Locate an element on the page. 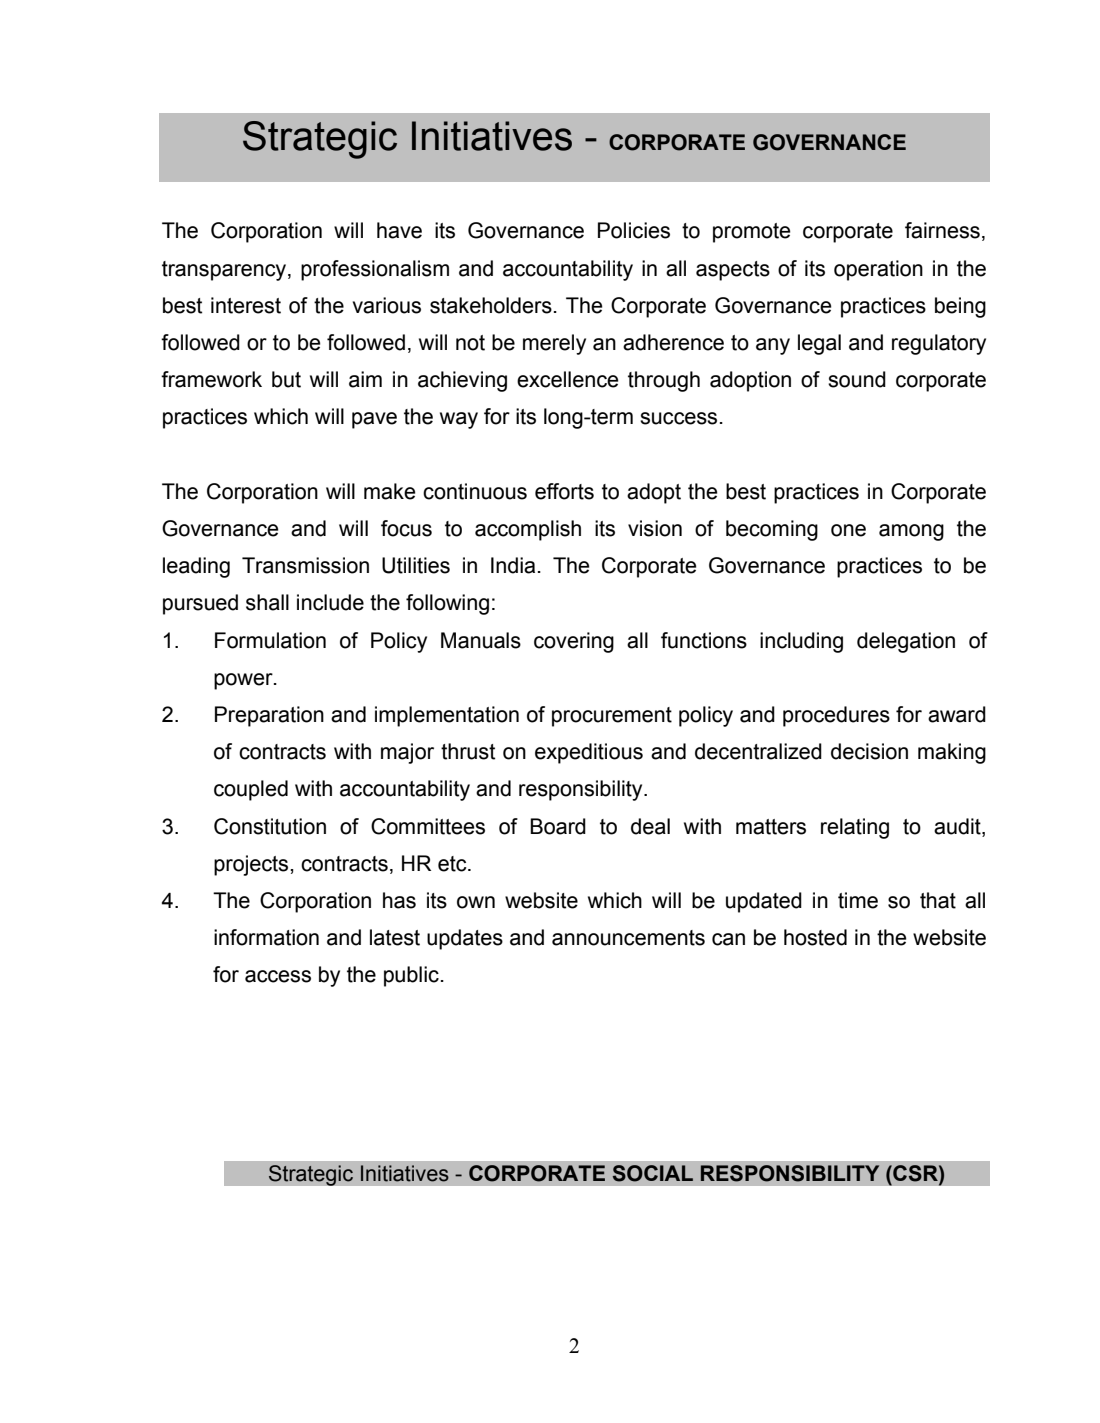 The width and height of the document is (1100, 1423). relating is located at coordinates (855, 828).
